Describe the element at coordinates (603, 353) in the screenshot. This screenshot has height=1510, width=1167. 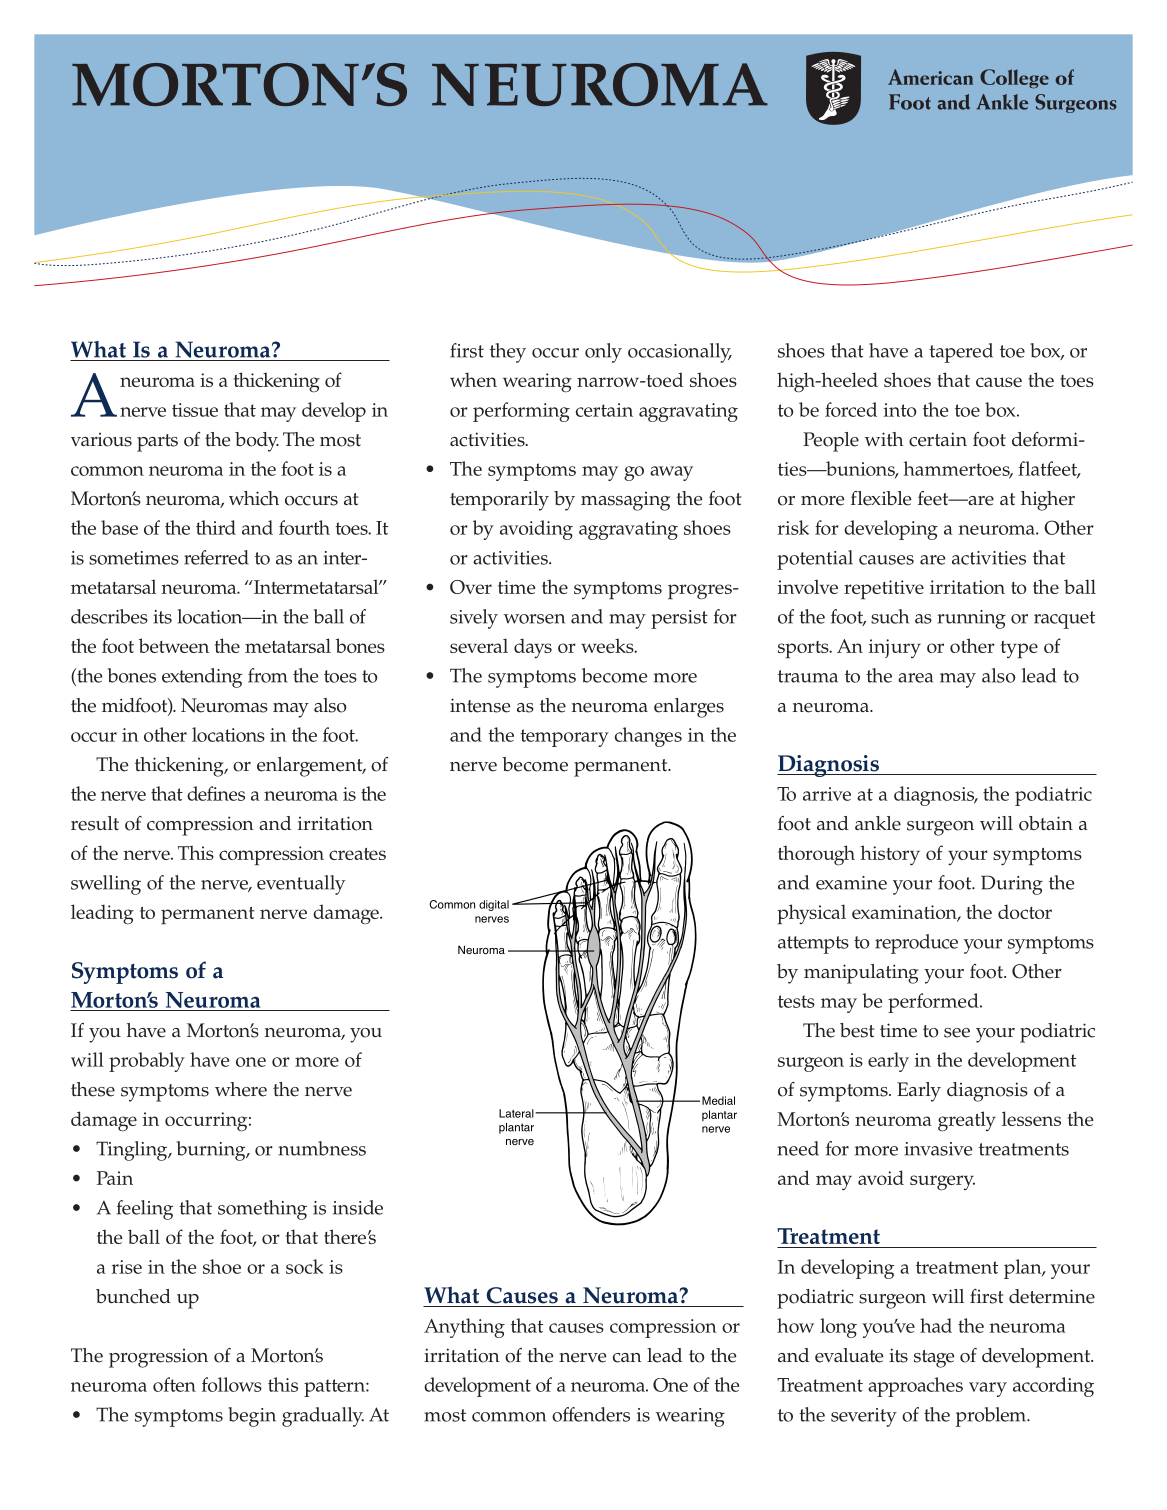
I see `only` at that location.
